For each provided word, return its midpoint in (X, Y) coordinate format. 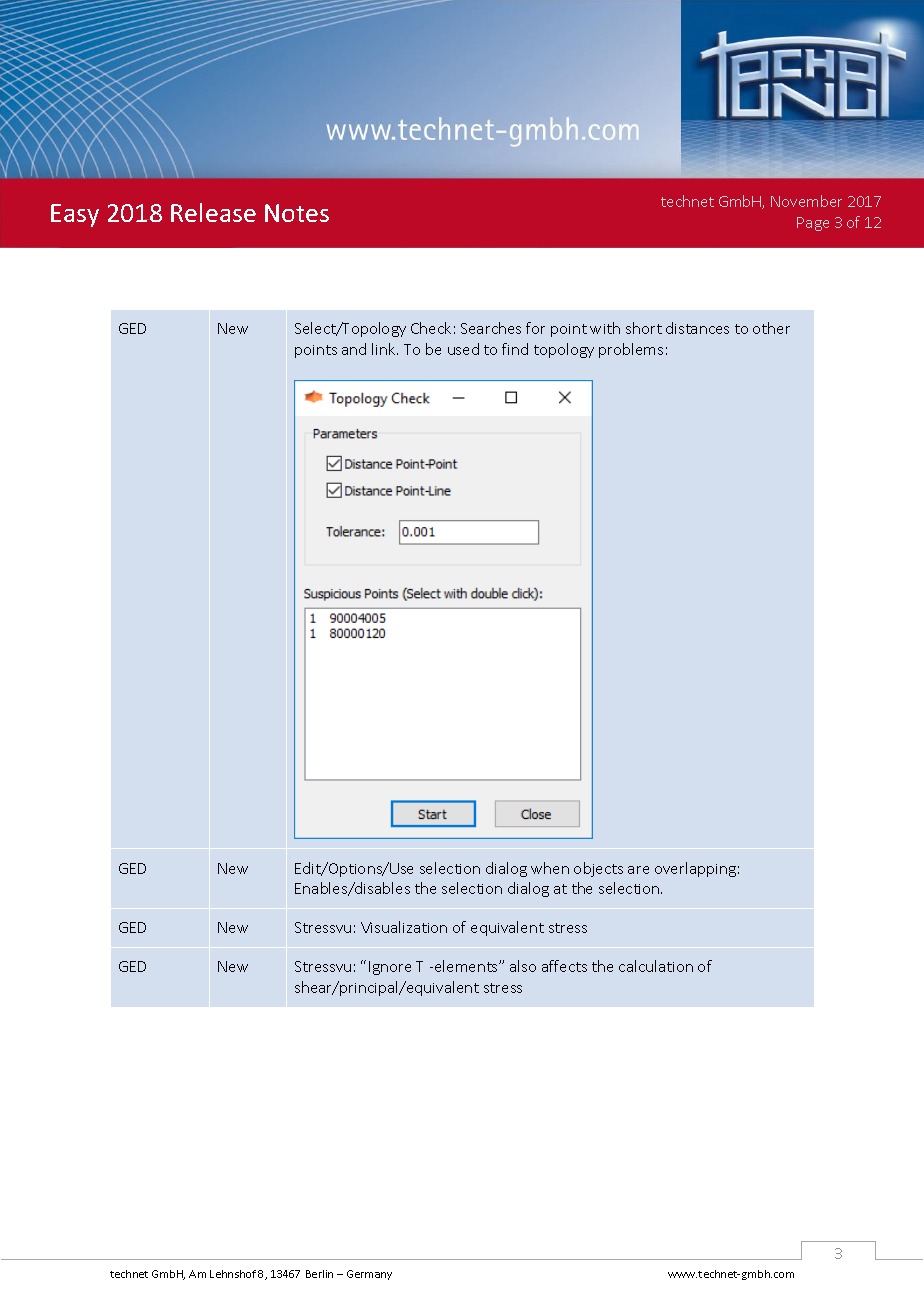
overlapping (695, 869)
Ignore (390, 968)
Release (213, 212)
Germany (369, 1275)
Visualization (404, 927)
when (550, 868)
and (354, 349)
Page (813, 224)
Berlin (319, 1274)
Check (431, 328)
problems (631, 350)
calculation (656, 966)
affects (564, 966)
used (463, 349)
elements (467, 966)
